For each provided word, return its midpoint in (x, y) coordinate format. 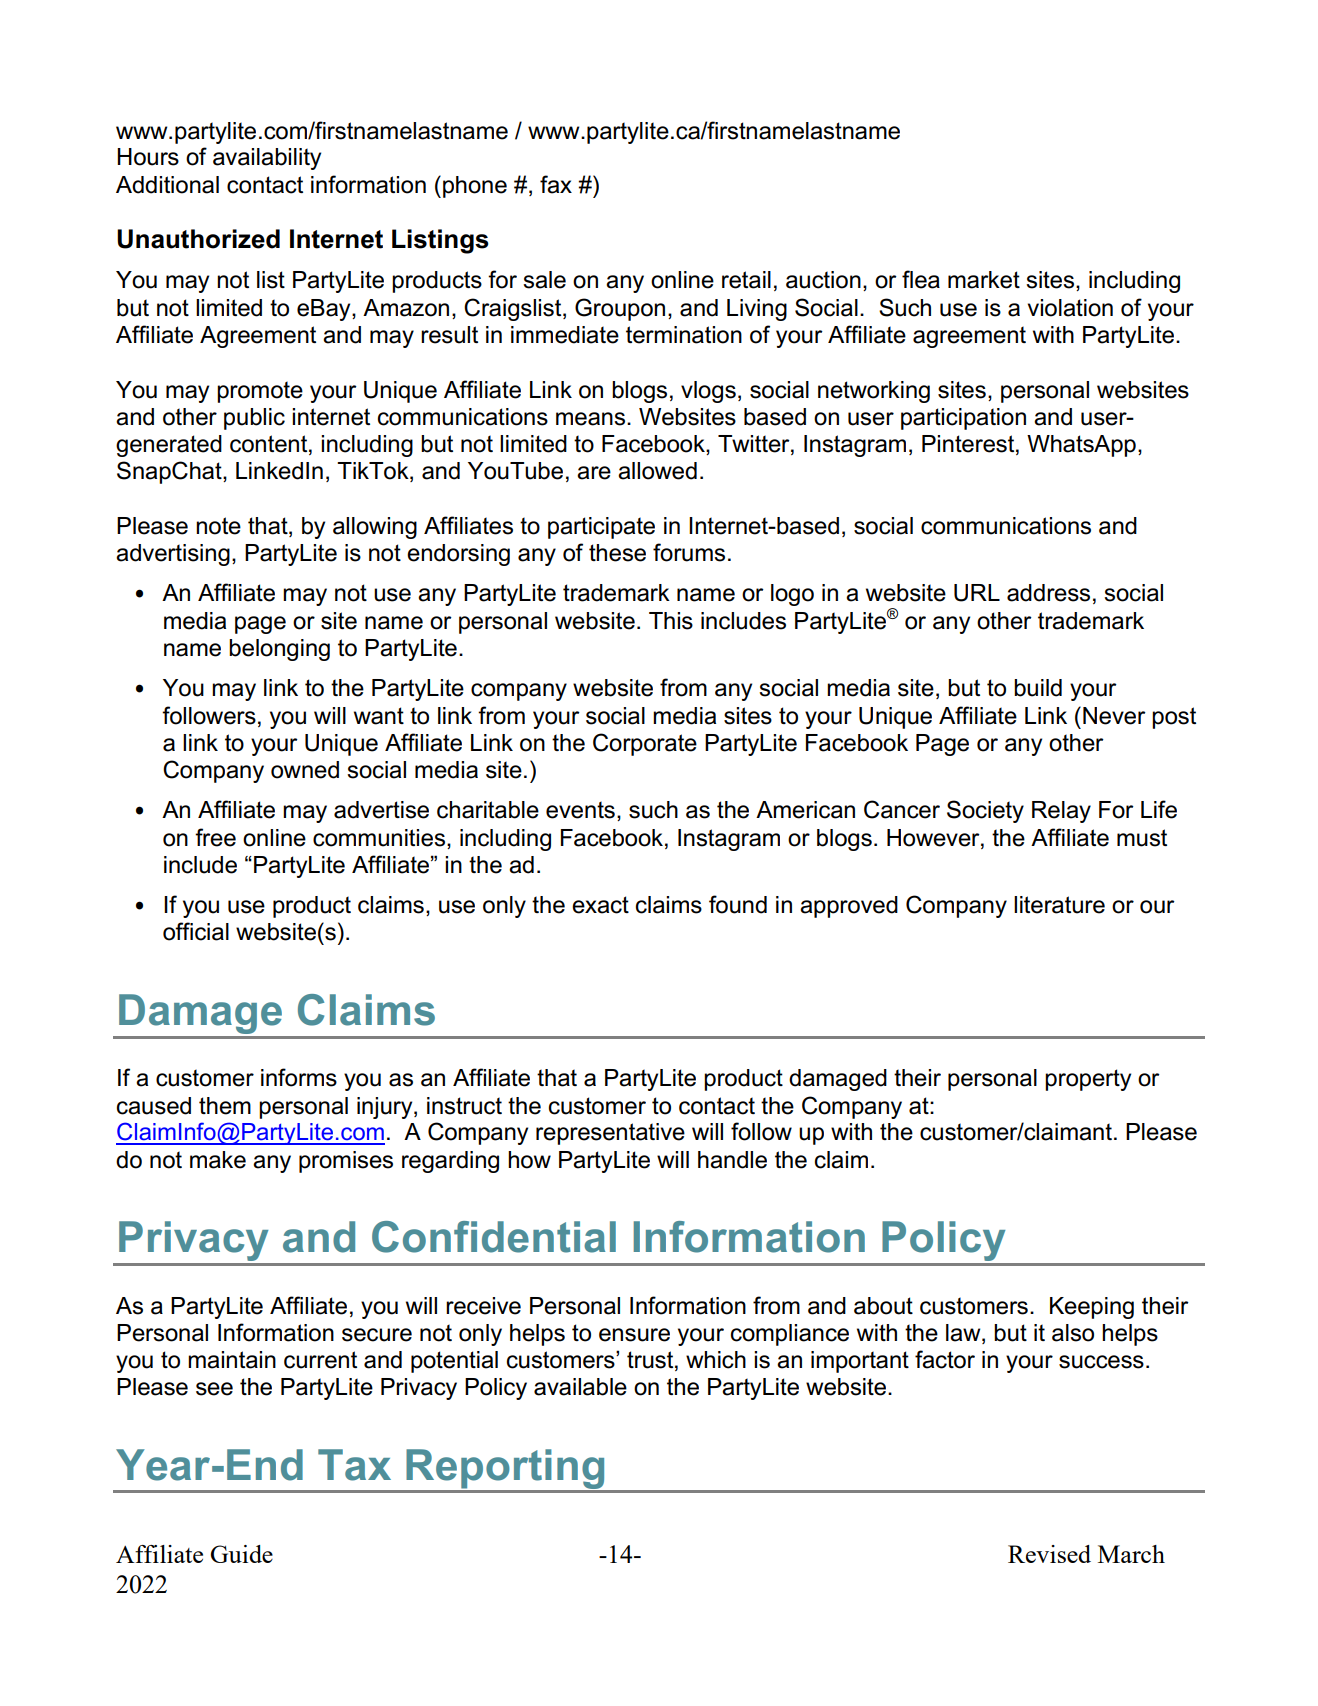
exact (600, 905)
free (215, 837)
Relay (1061, 812)
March (1131, 1554)
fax (556, 184)
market (984, 280)
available (580, 1387)
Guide (241, 1554)
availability (267, 159)
